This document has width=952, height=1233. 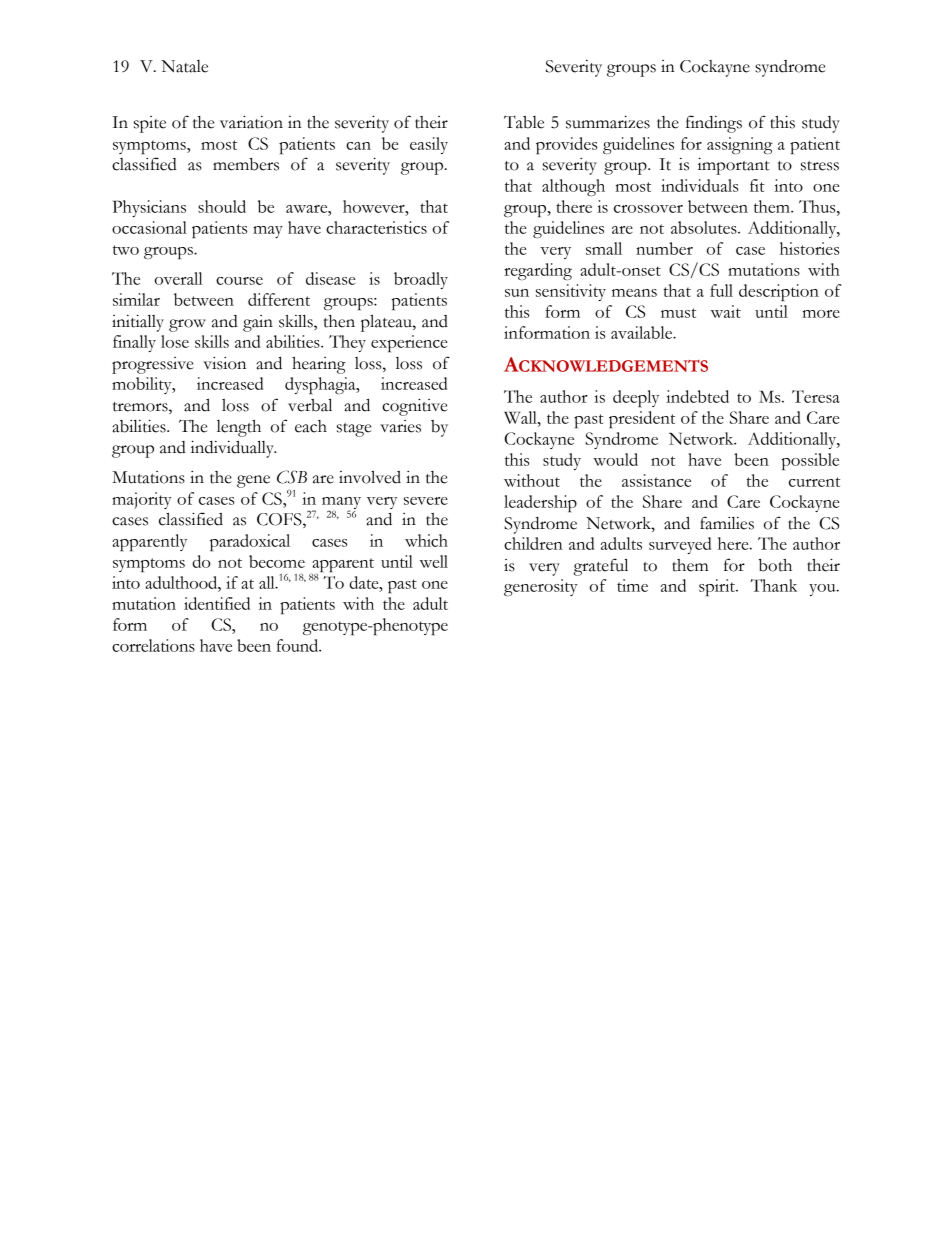 I want to click on cognitive, so click(x=414, y=407).
